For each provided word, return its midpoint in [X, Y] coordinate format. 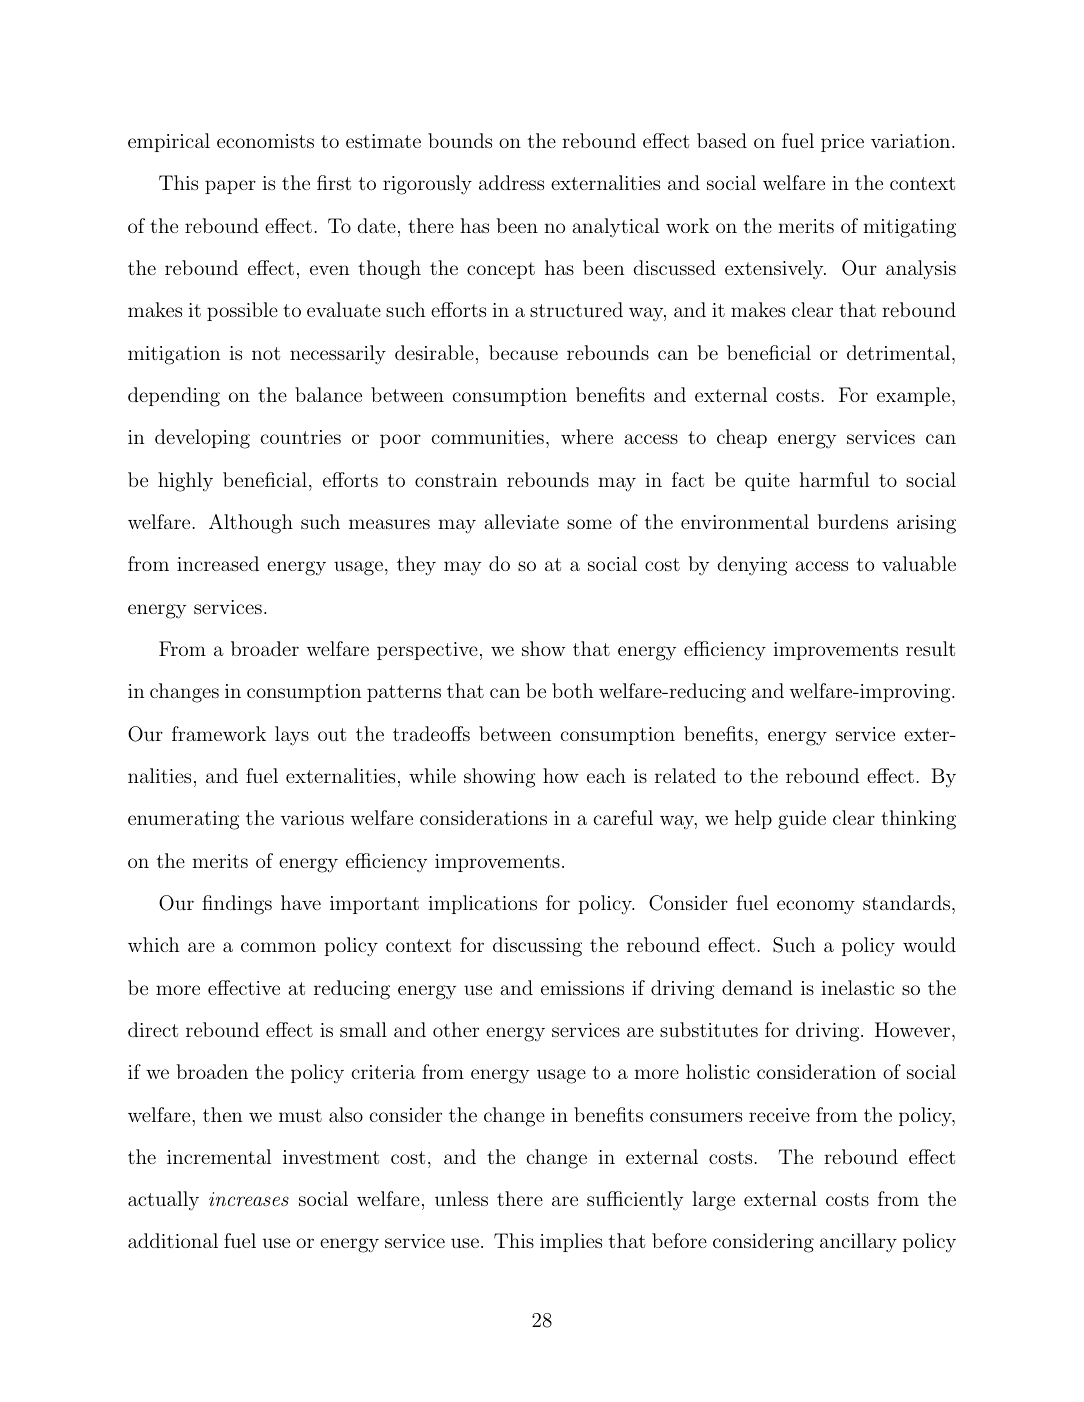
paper [230, 187]
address [511, 182]
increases [249, 1199]
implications [483, 904]
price [842, 143]
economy [816, 907]
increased [218, 563]
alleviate [521, 521]
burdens [853, 521]
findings [237, 905]
